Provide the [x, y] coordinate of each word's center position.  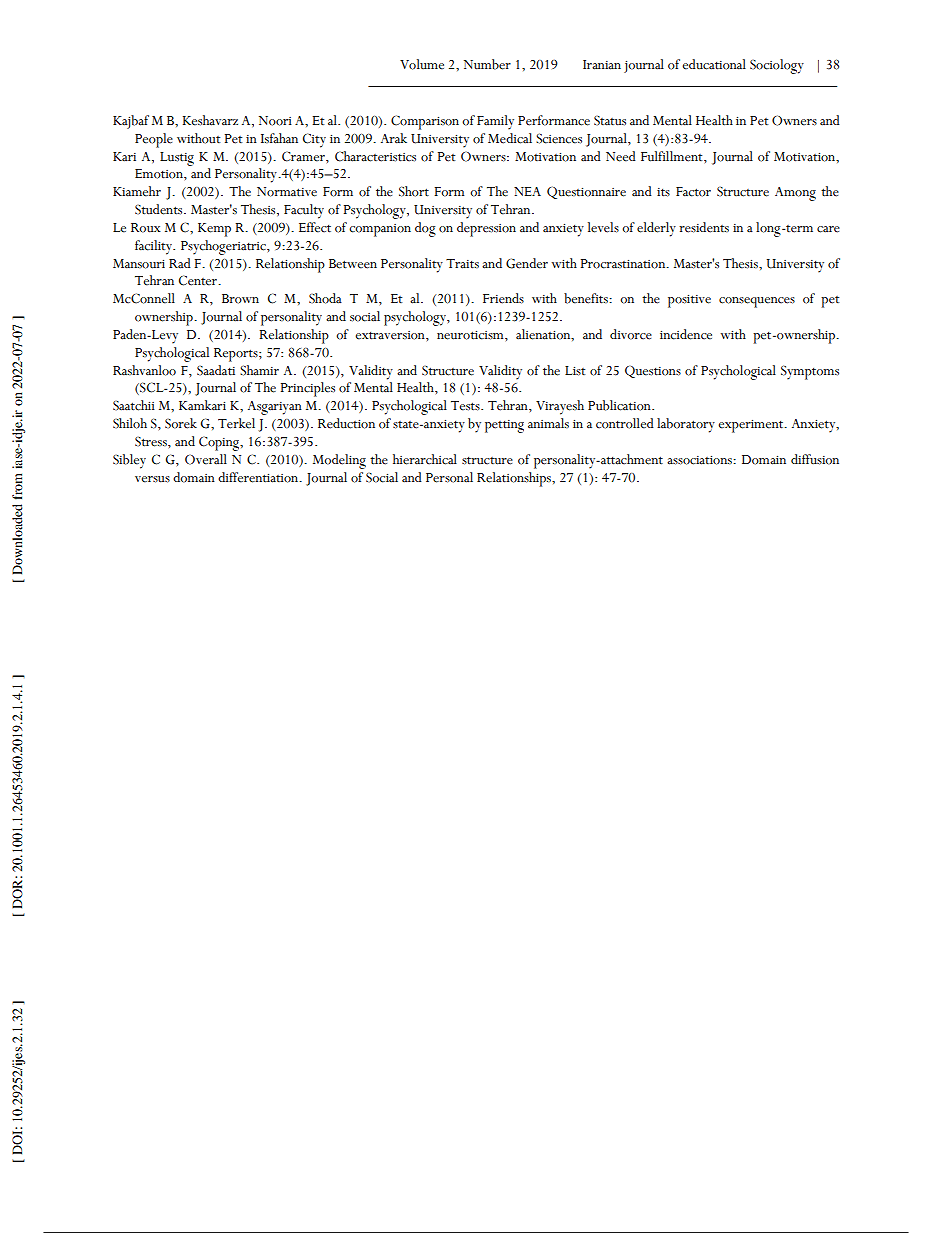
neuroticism [471, 335]
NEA [527, 191]
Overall [206, 459]
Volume [422, 64]
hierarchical [425, 459]
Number [487, 64]
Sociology [777, 66]
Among [795, 194]
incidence [686, 334]
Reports [237, 355]
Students [160, 209]
